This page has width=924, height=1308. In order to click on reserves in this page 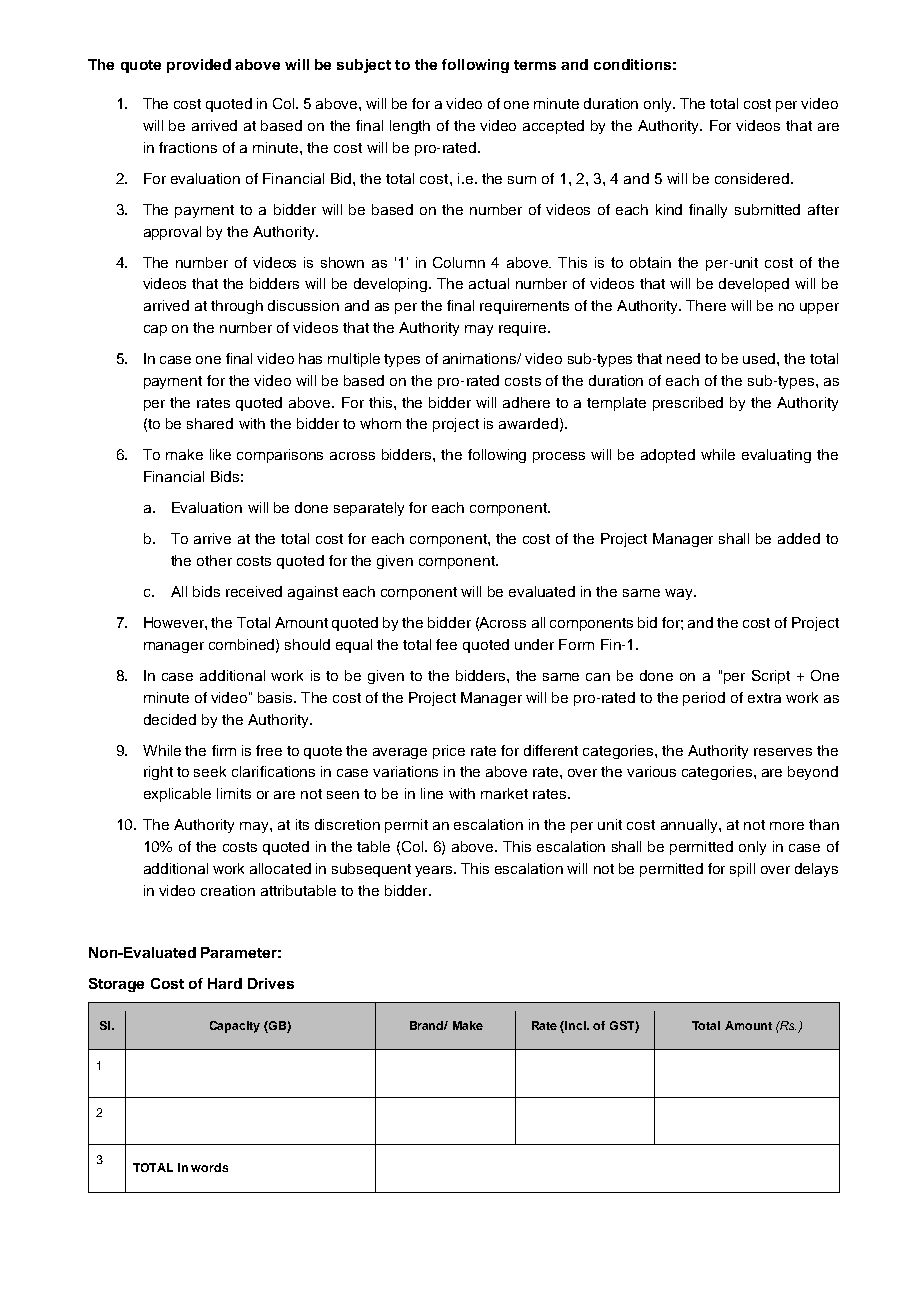, I will do `click(783, 752)`.
